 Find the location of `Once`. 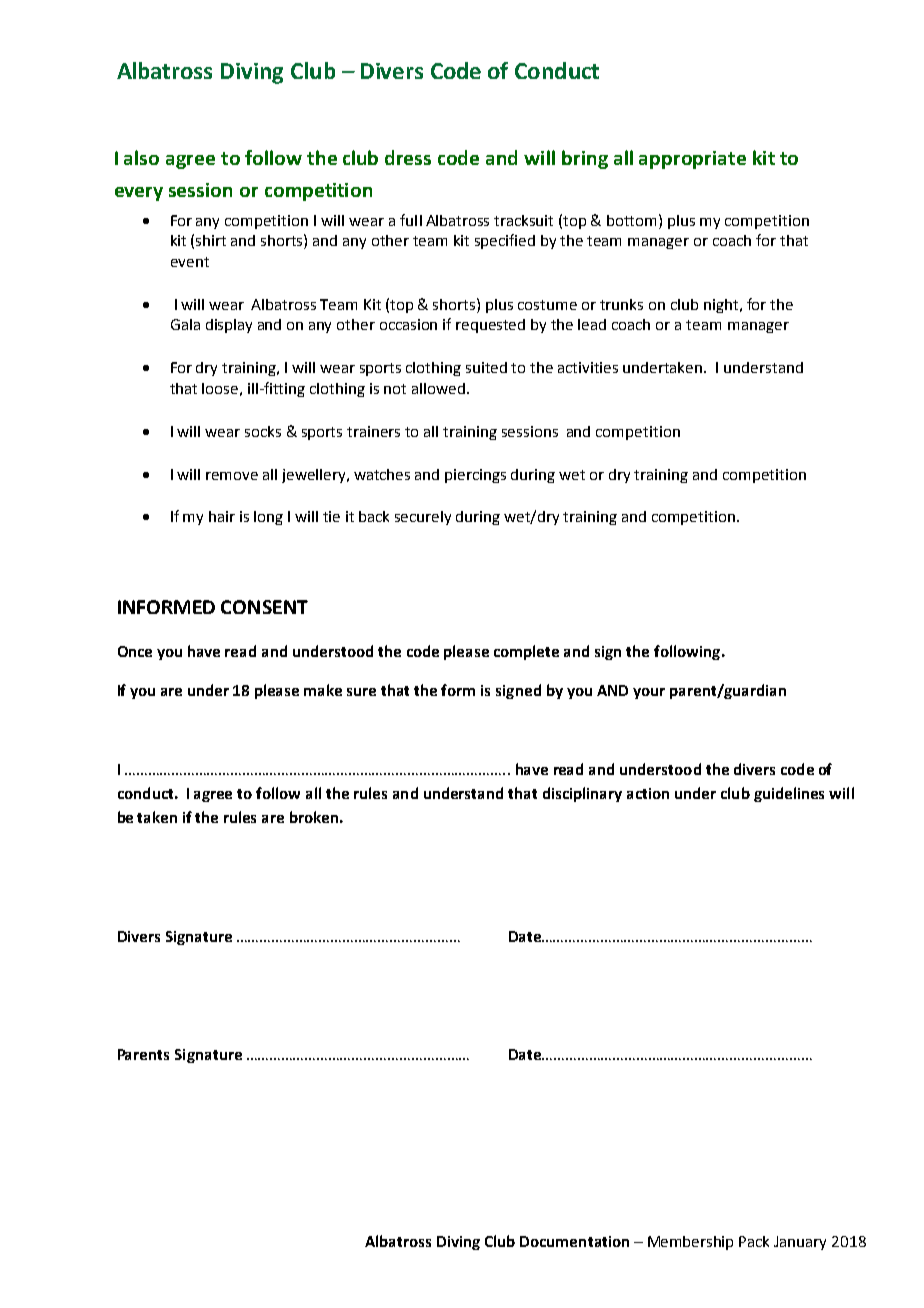

Once is located at coordinates (135, 651).
